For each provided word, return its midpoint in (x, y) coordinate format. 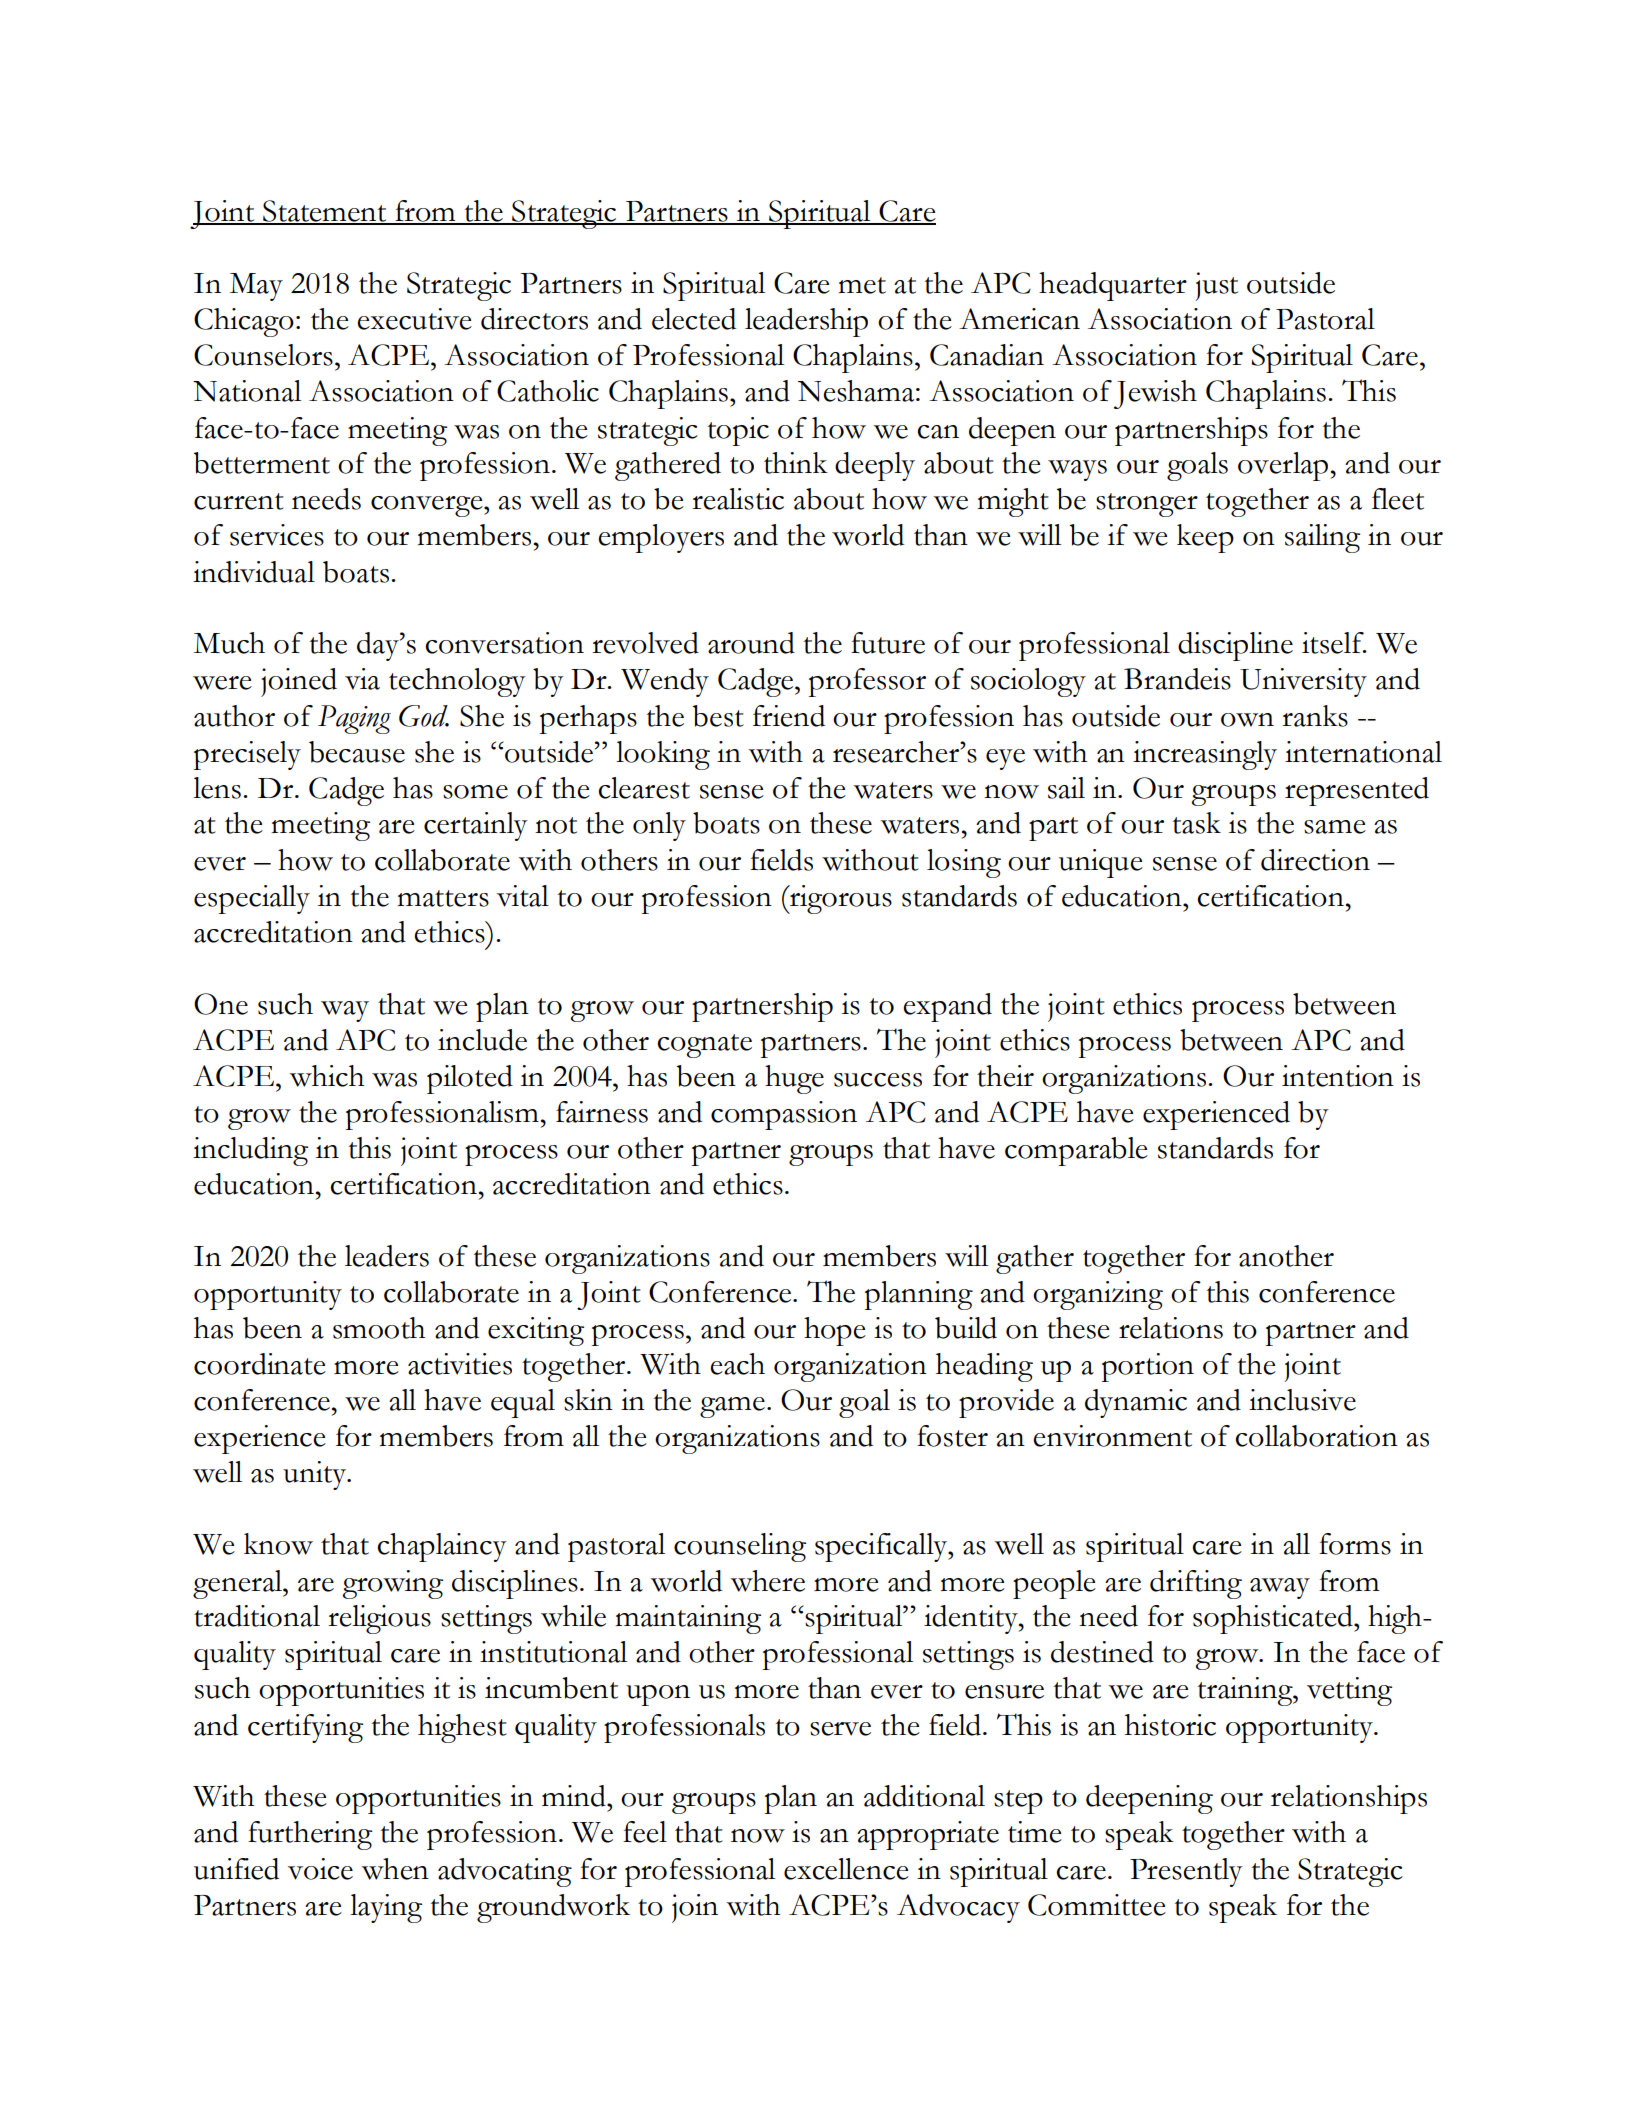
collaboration (1316, 1436)
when (395, 1869)
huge (794, 1079)
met (862, 285)
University (1303, 682)
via (362, 679)
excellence (846, 1869)
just (1216, 286)
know (278, 1544)
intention (1338, 1076)
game (732, 1407)
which (326, 1076)
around (751, 643)
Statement (325, 212)
